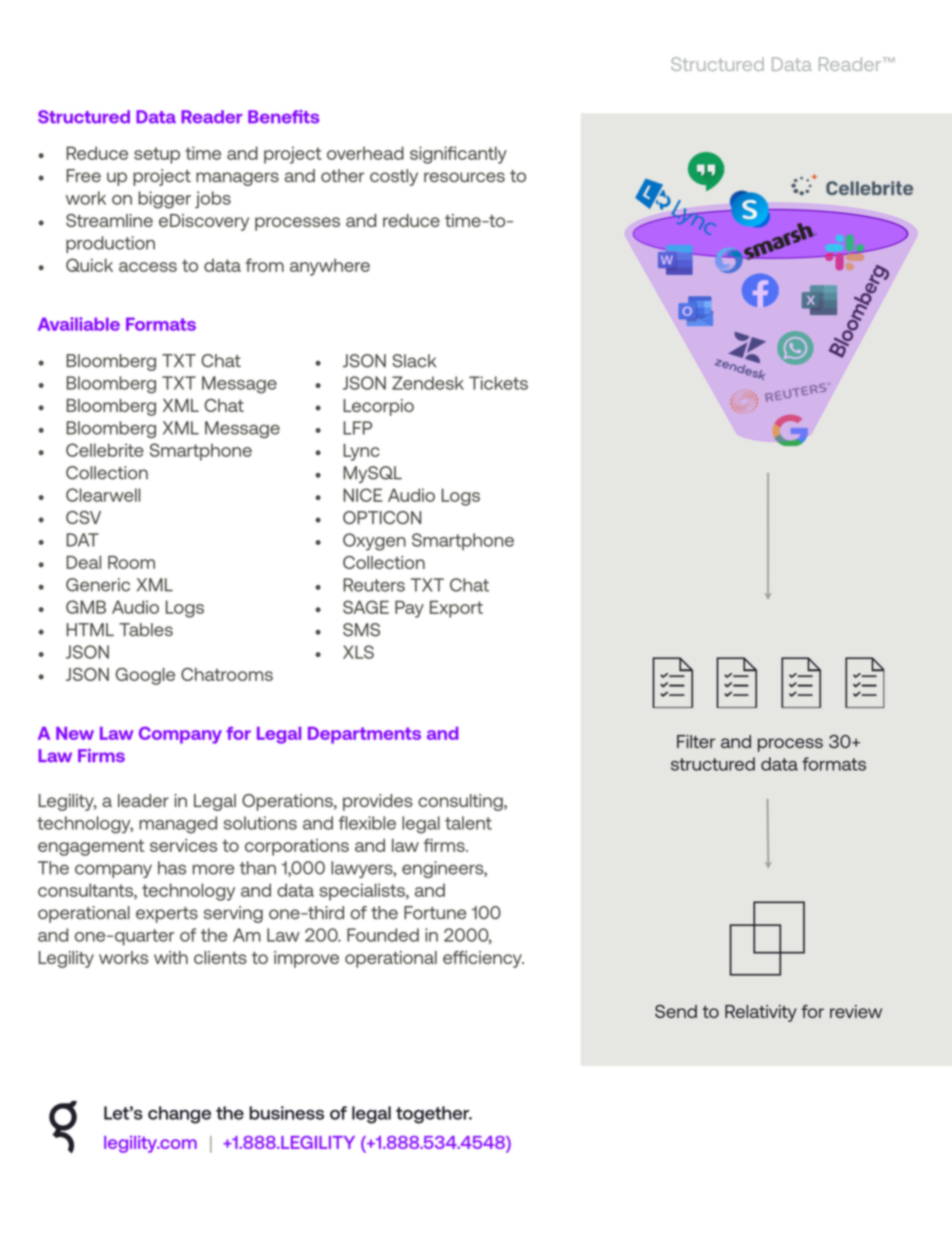 This image has height=1233, width=952. Describe the element at coordinates (458, 155) in the image. I see `significantly` at that location.
